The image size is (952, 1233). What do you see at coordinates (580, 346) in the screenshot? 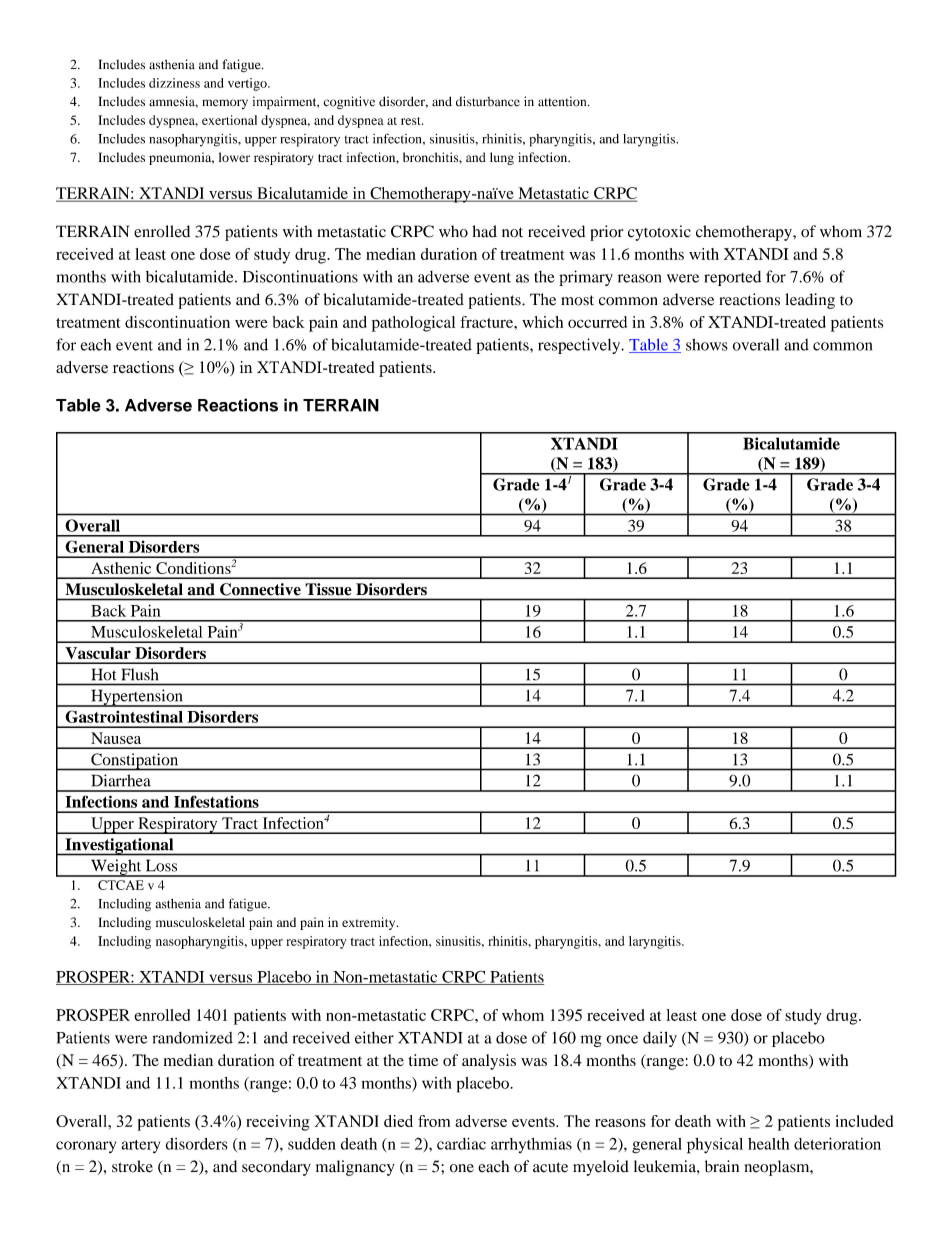
I see `respectively` at bounding box center [580, 346].
